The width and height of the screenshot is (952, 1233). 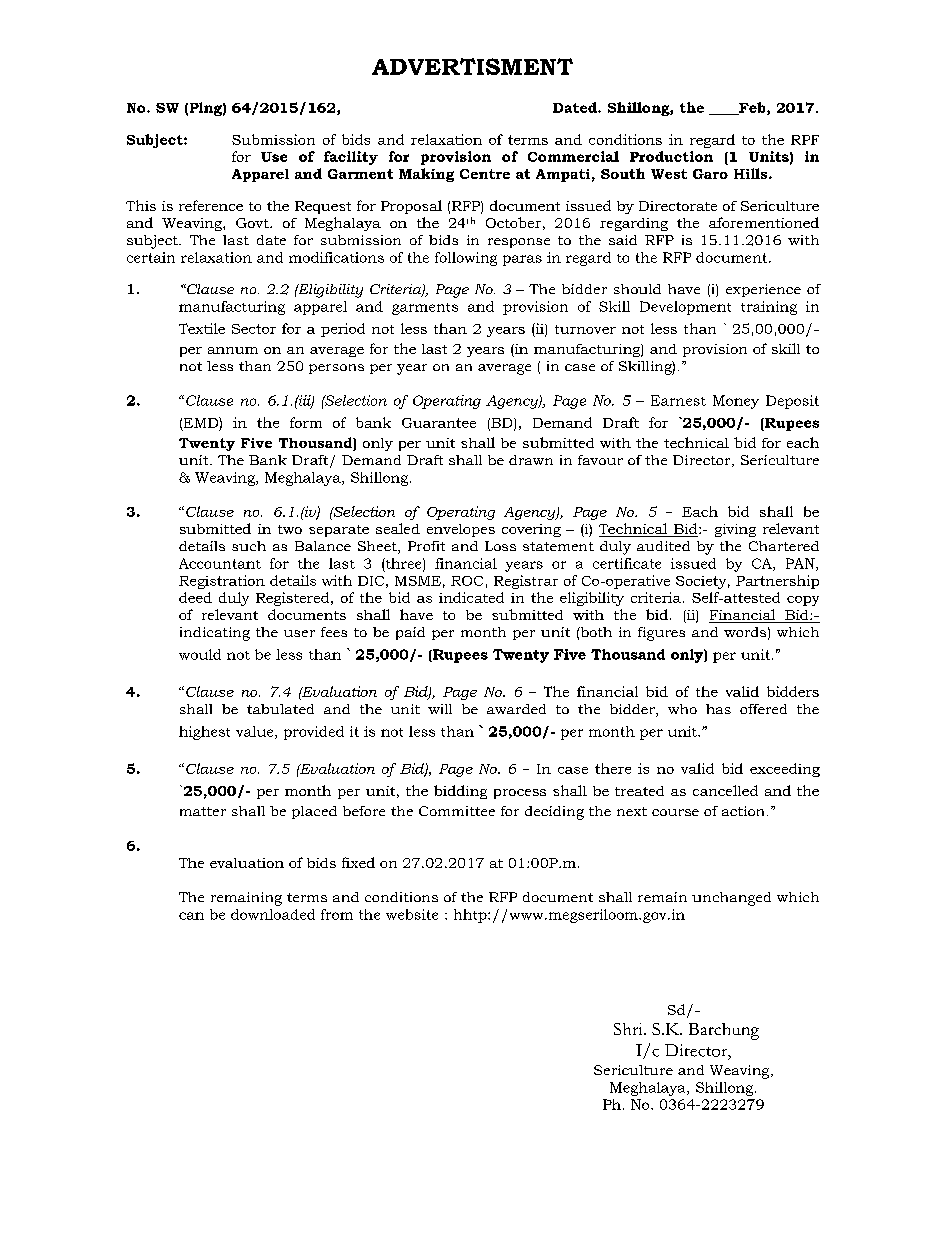 What do you see at coordinates (273, 914) in the screenshot?
I see `downloaded` at bounding box center [273, 914].
